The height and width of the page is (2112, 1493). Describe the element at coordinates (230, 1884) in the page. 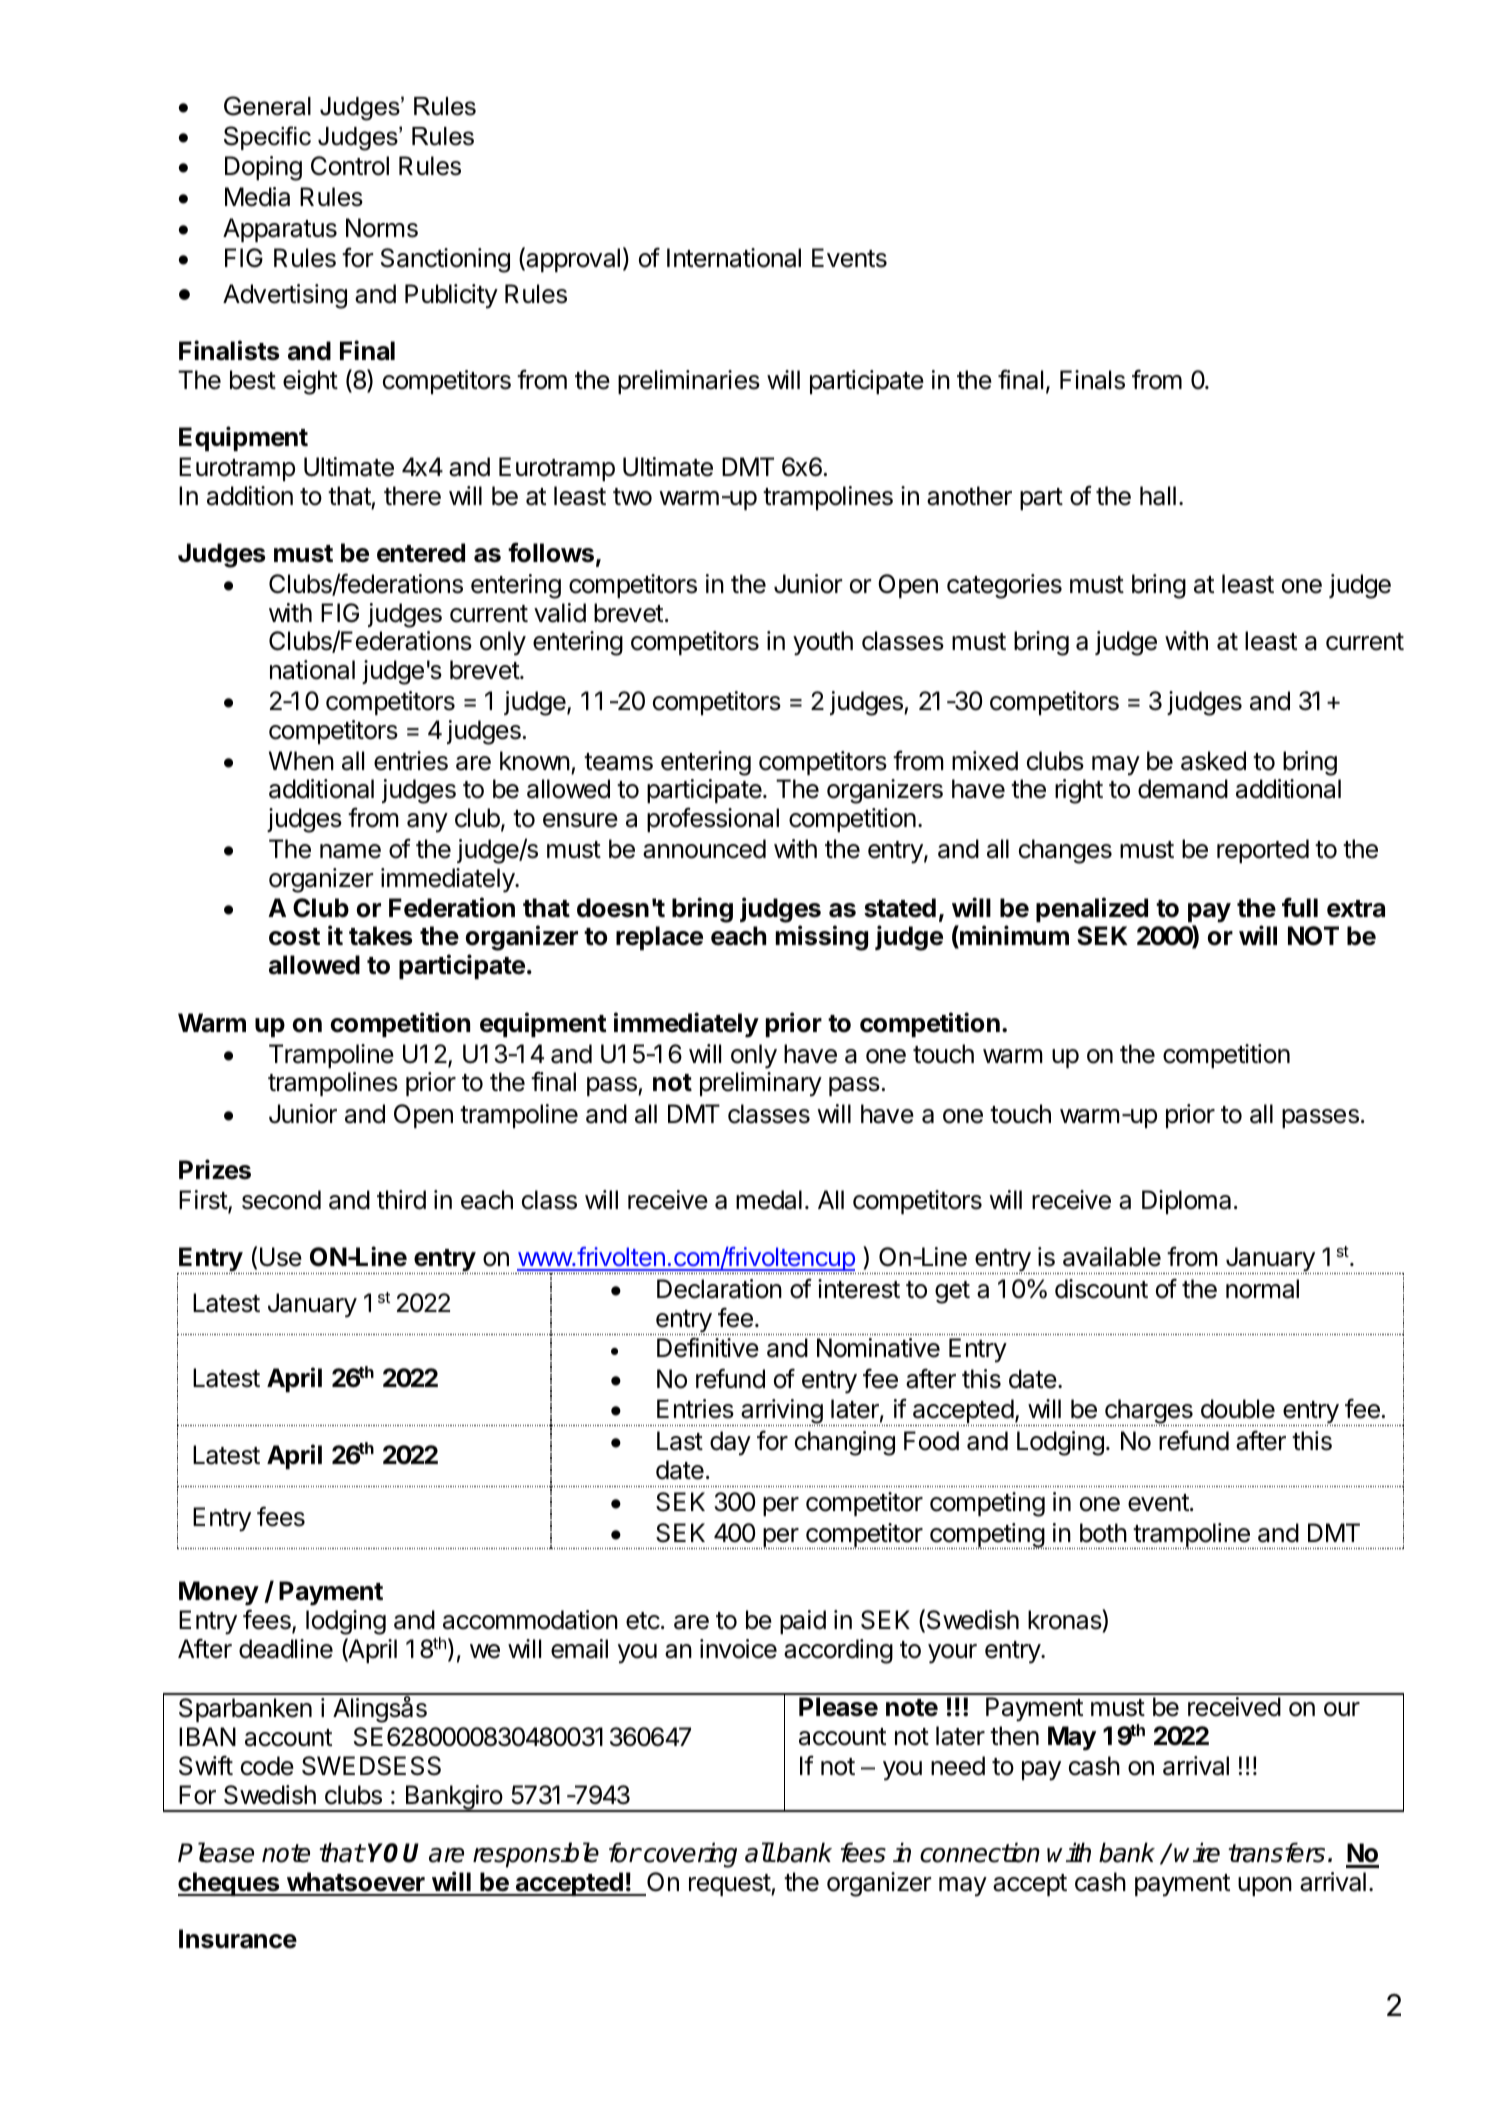

I see `cheques` at that location.
